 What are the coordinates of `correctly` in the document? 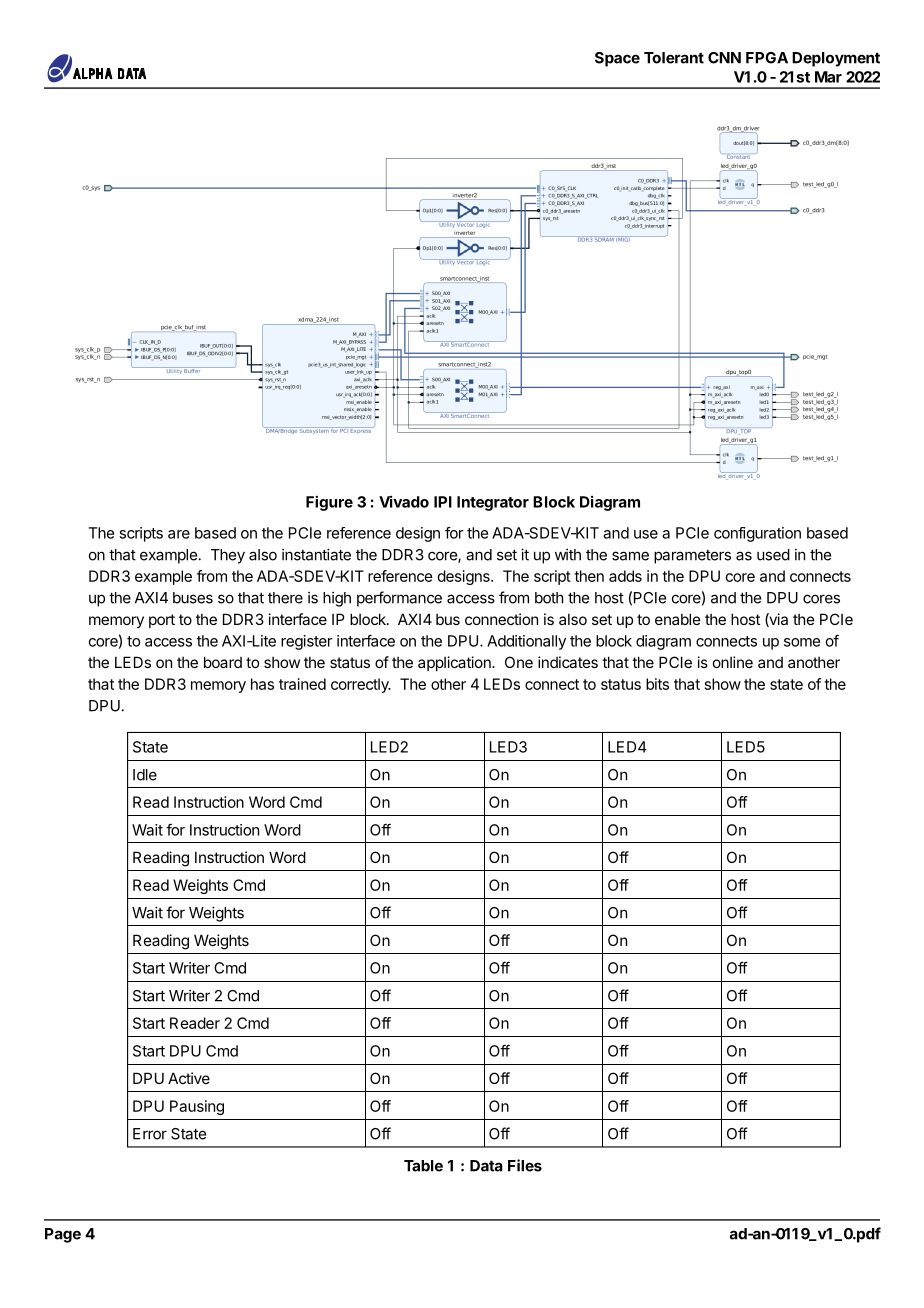 It's located at (361, 685).
